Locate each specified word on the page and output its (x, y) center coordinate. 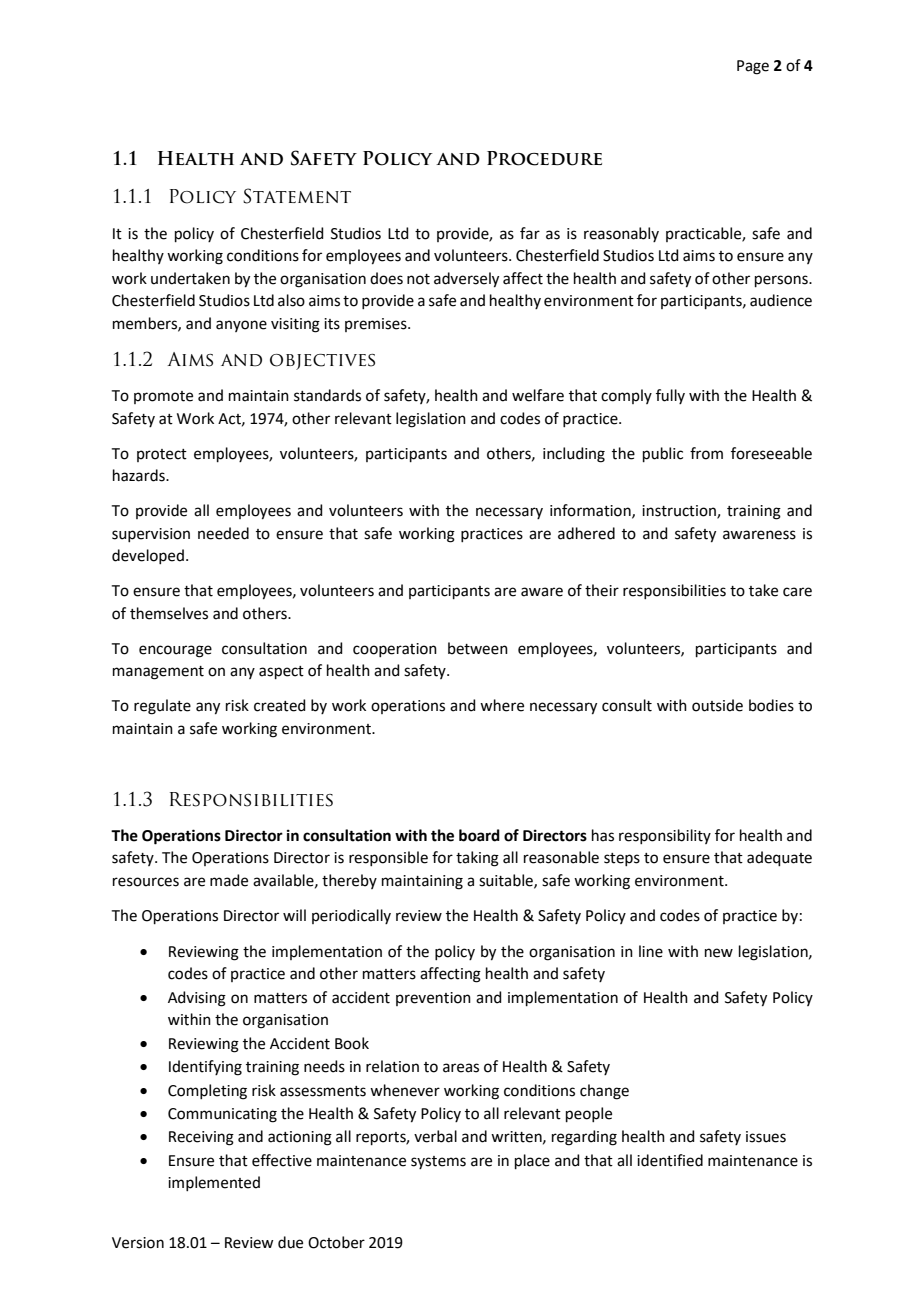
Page (753, 67)
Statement (297, 196)
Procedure (544, 158)
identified (670, 1160)
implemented (214, 1183)
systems (438, 1162)
